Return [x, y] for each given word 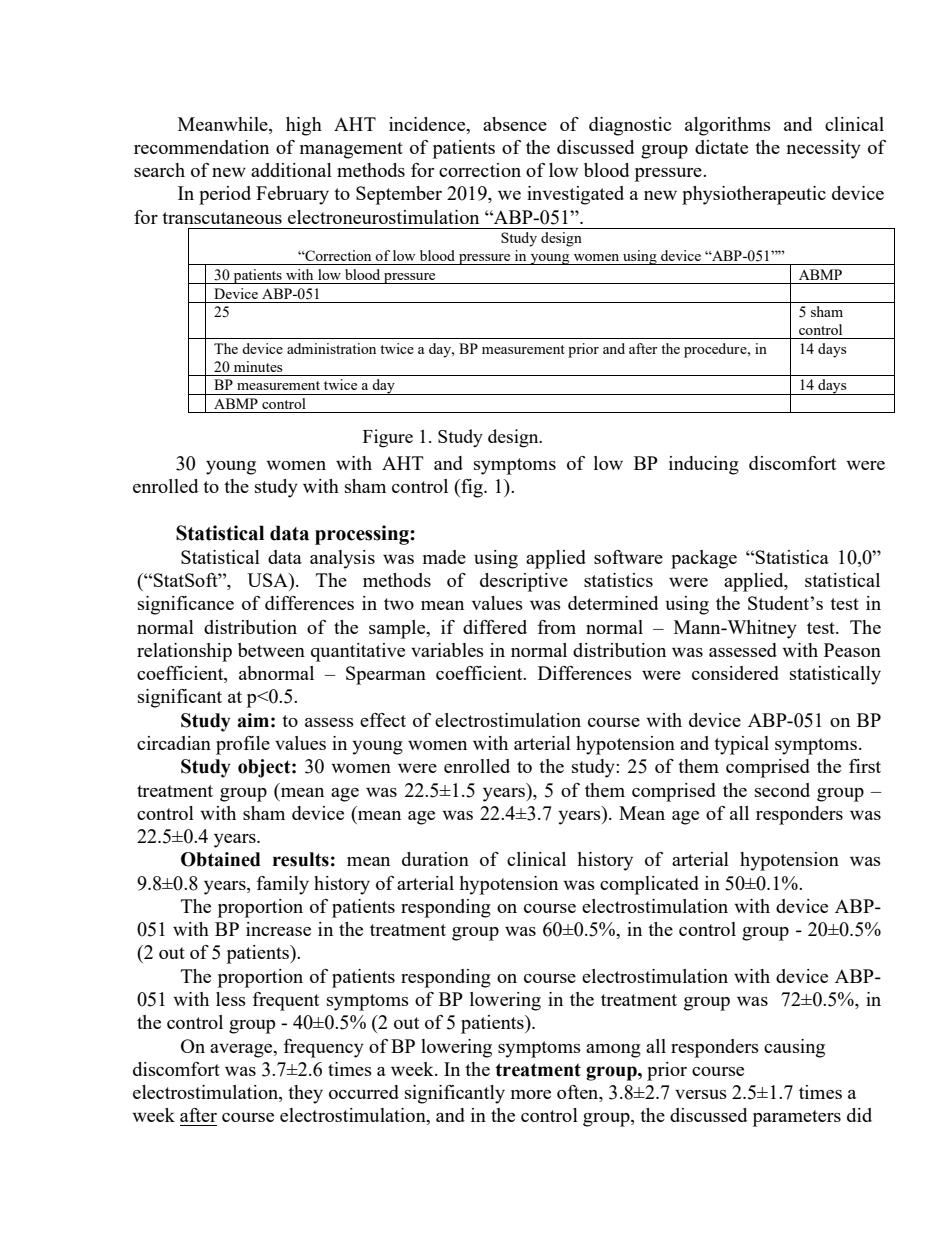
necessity [824, 149]
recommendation [201, 147]
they [305, 1094]
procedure [716, 350]
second [782, 790]
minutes [258, 366]
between [271, 650]
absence [515, 124]
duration [435, 859]
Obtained [221, 859]
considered [735, 673]
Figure [388, 438]
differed [495, 627]
